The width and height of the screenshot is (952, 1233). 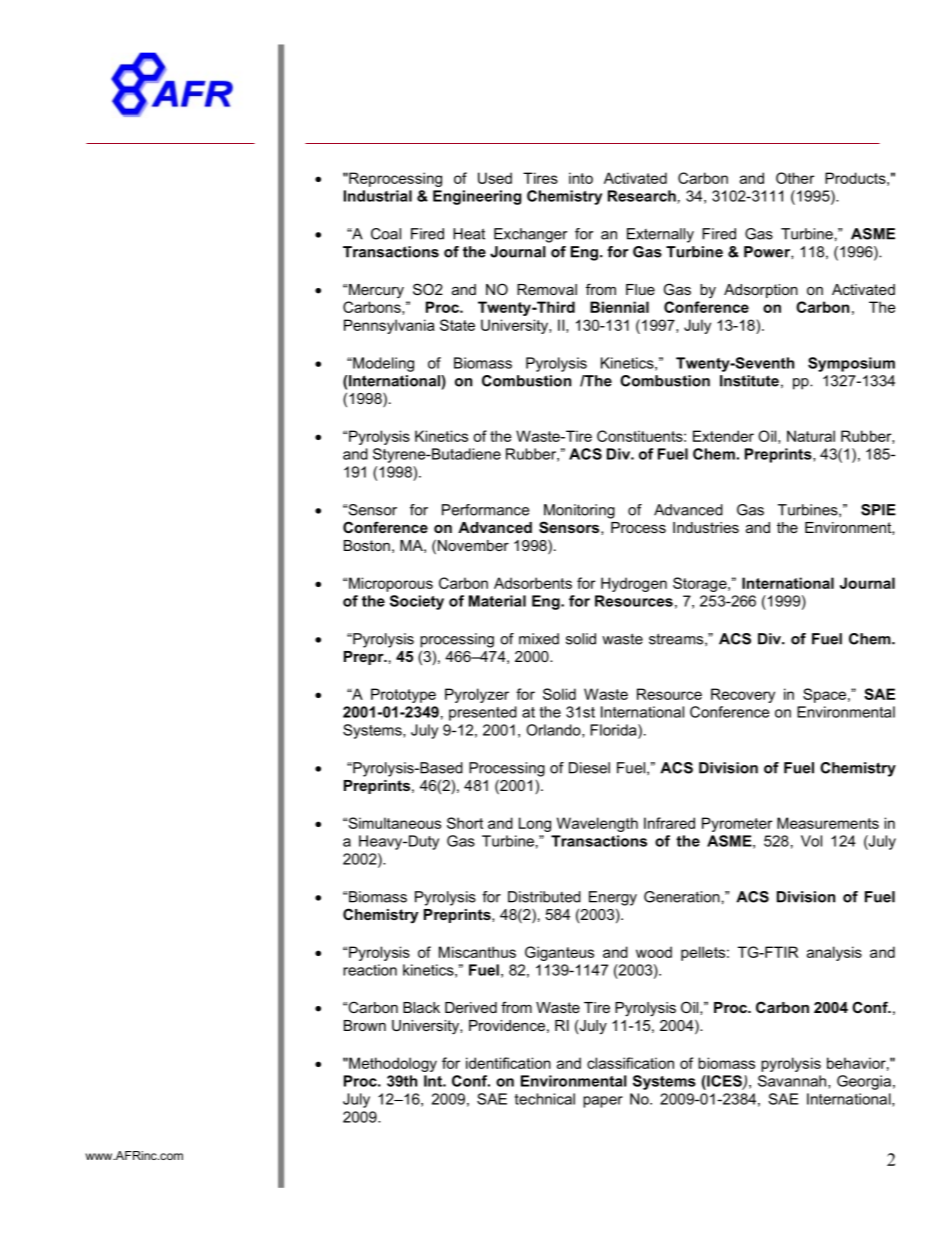 I want to click on Symposium, so click(x=851, y=364).
